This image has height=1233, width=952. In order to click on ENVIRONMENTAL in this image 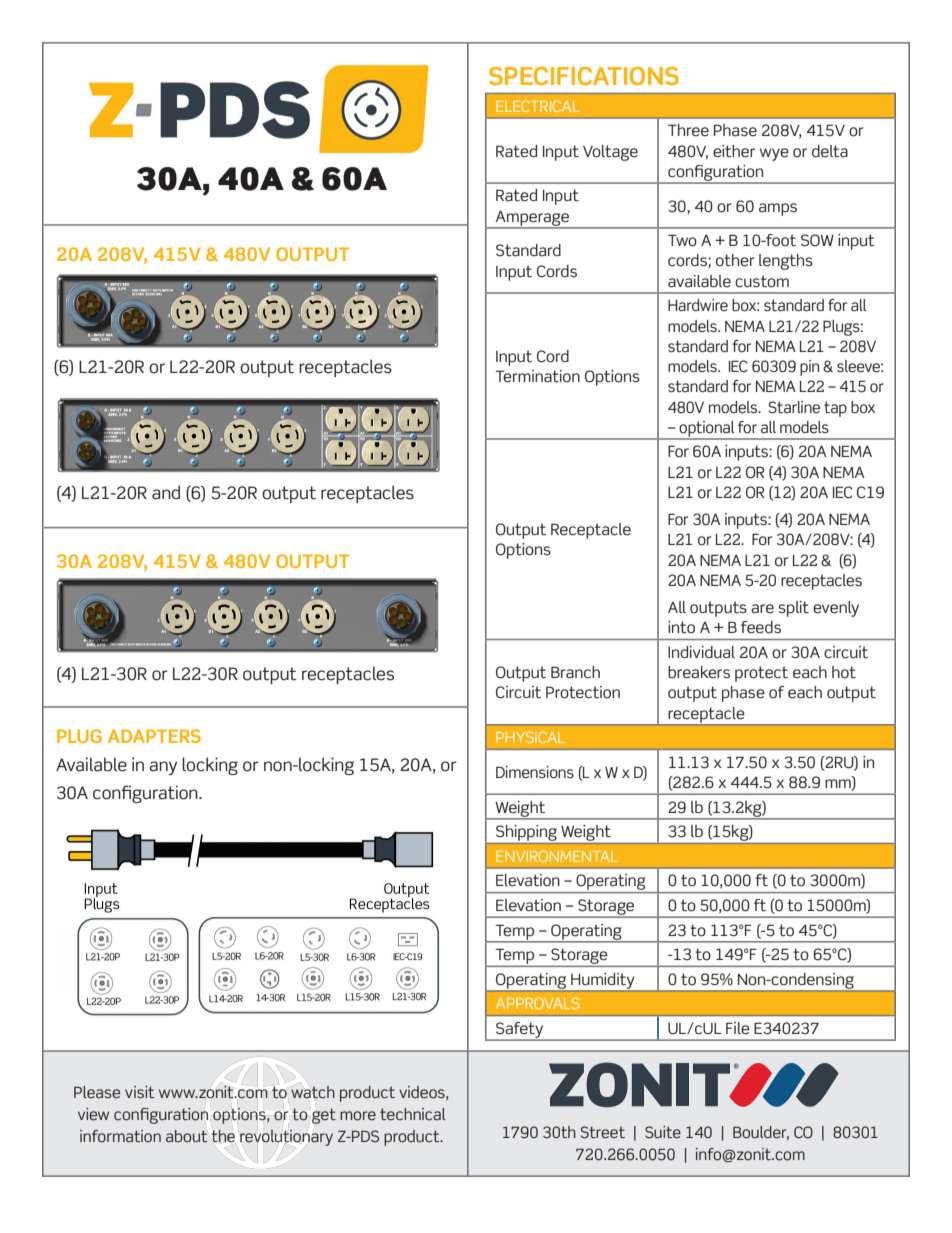, I will do `click(557, 856)`.
